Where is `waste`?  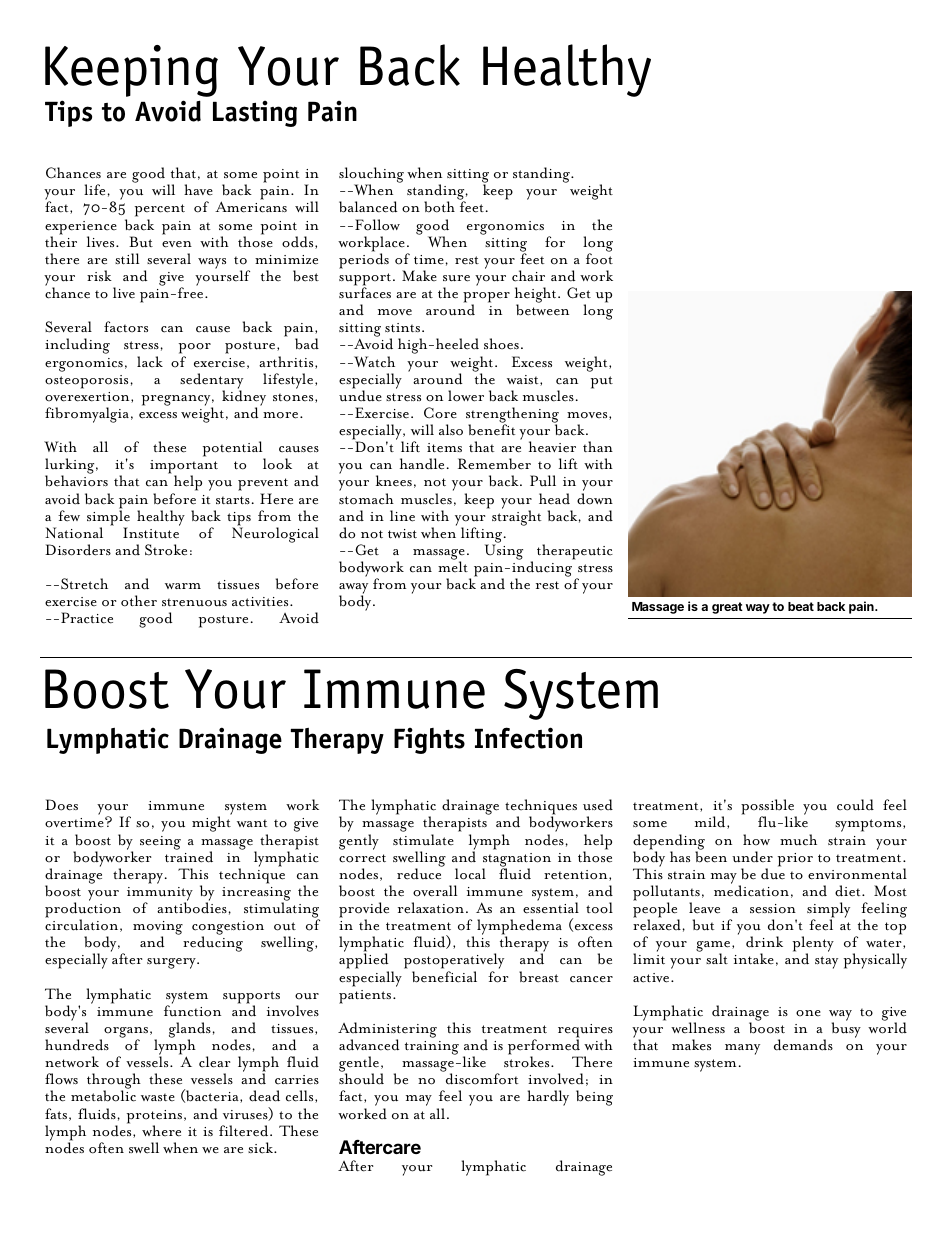 waste is located at coordinates (158, 1097).
